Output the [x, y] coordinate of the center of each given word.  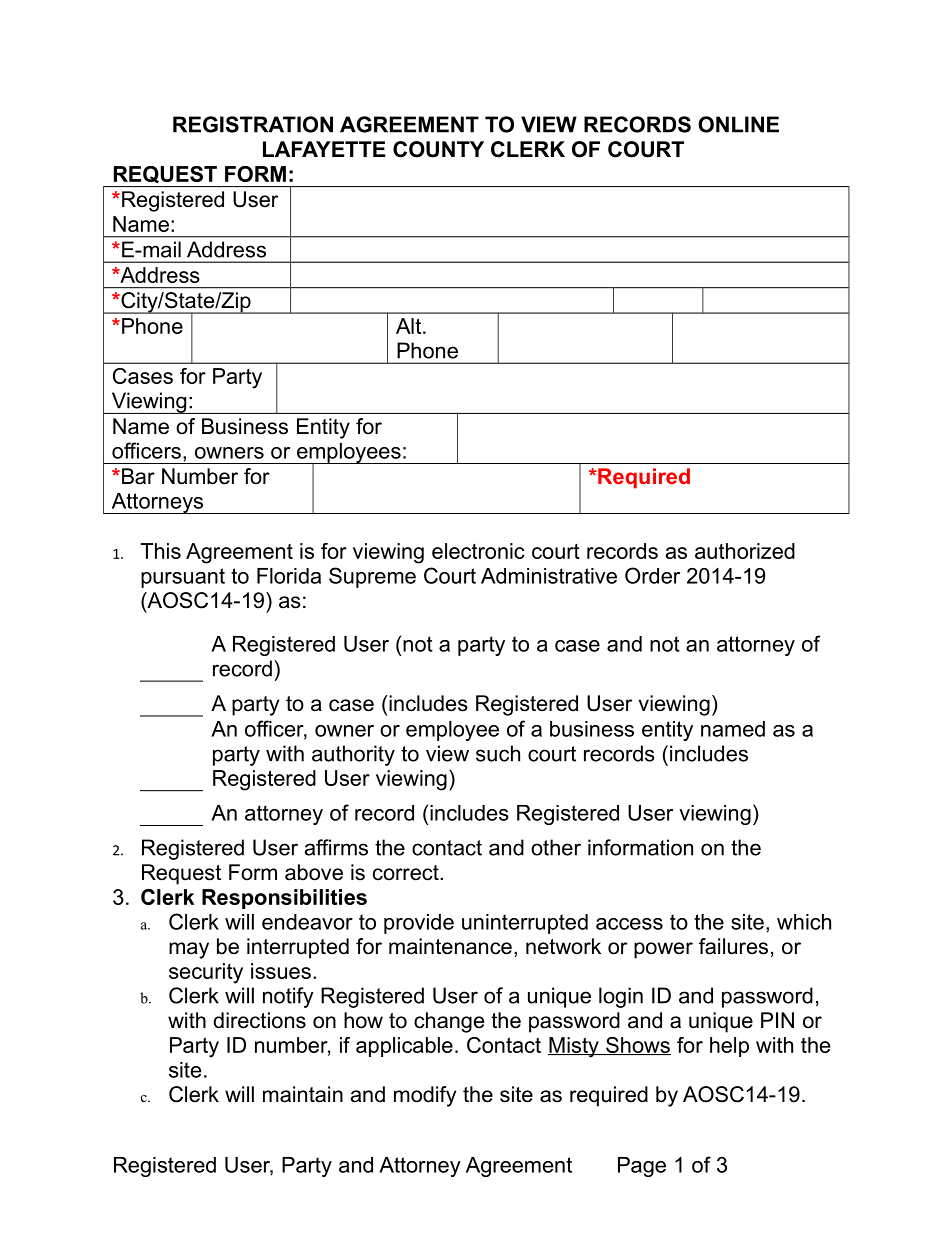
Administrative [549, 576]
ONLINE [738, 124]
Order [652, 575]
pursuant [183, 578]
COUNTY [438, 149]
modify [425, 1096]
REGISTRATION [253, 124]
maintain [303, 1094]
